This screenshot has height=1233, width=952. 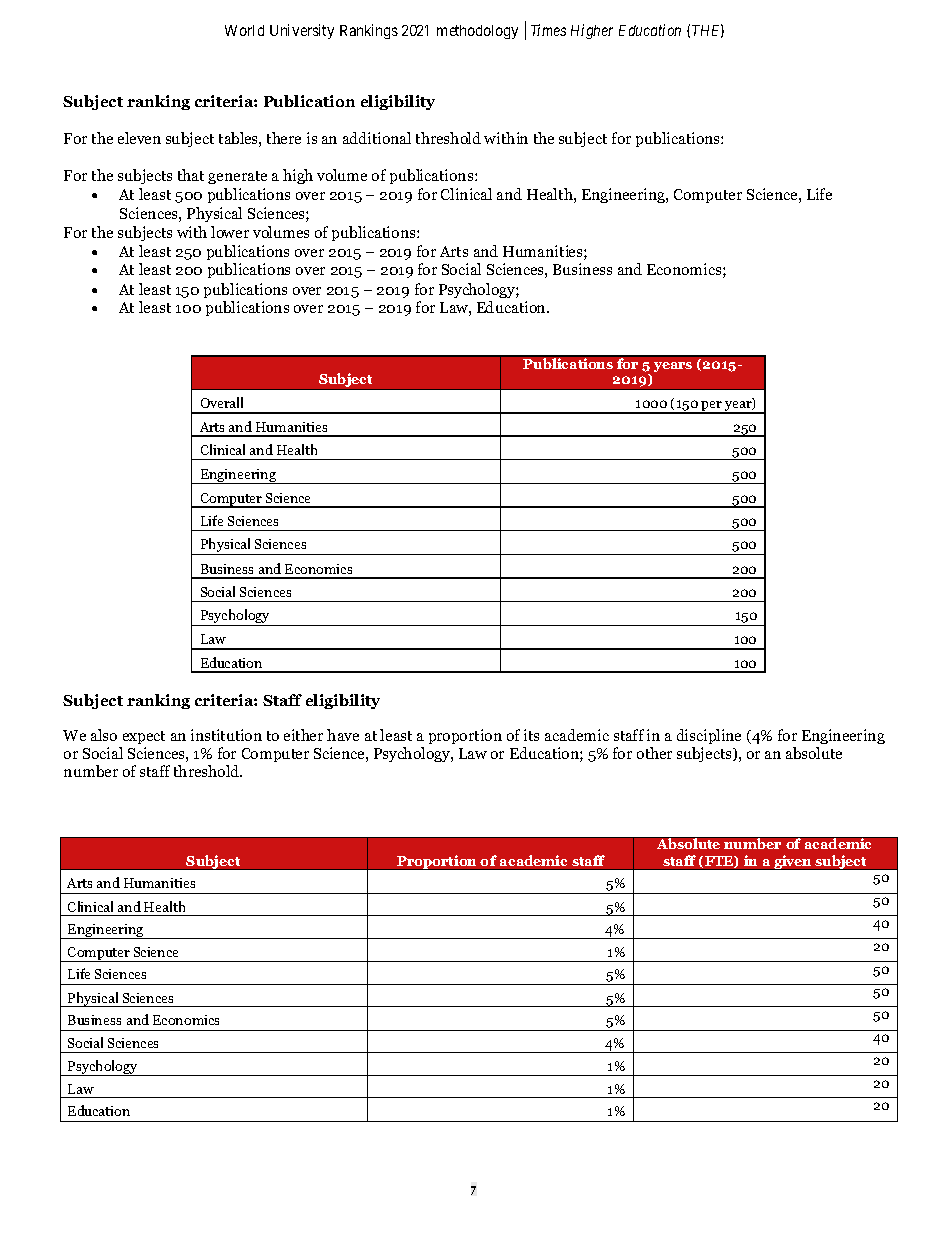 What do you see at coordinates (377, 138) in the screenshot?
I see `additional` at bounding box center [377, 138].
